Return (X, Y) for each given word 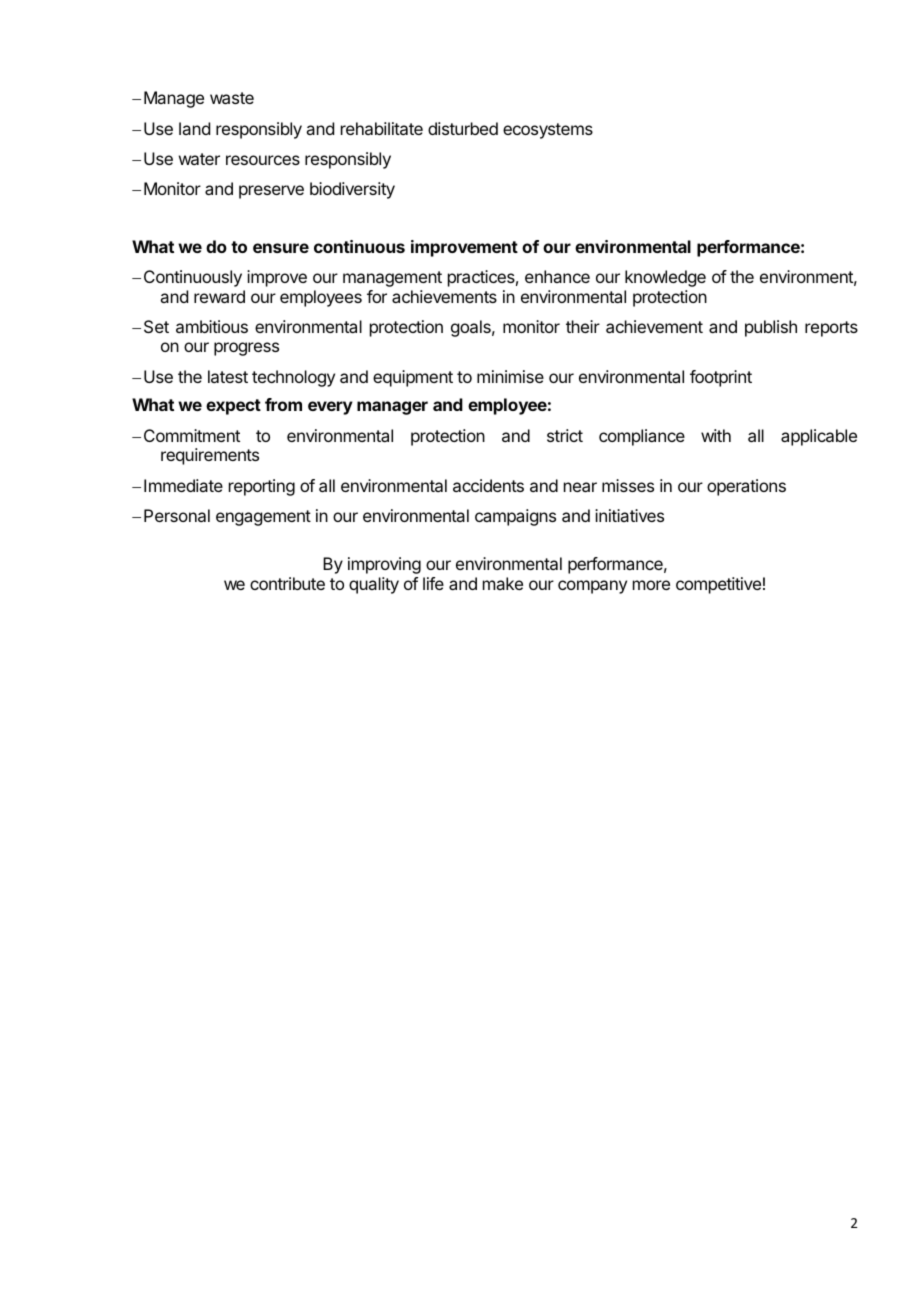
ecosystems (548, 131)
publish (771, 328)
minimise (510, 376)
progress (246, 349)
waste (232, 98)
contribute (287, 583)
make (503, 583)
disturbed (463, 128)
